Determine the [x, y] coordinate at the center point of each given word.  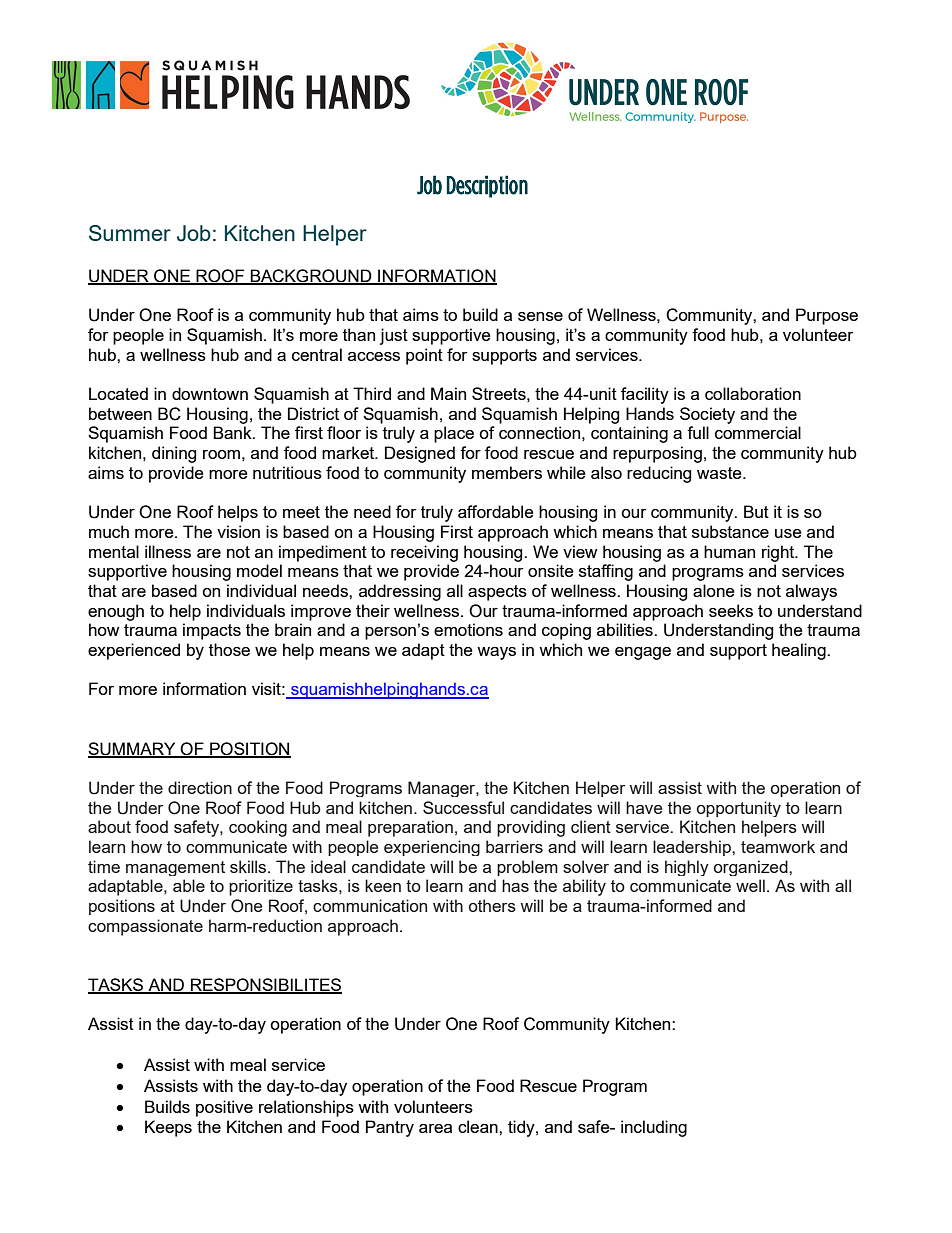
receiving [424, 553]
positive [224, 1108]
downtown [210, 393]
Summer [130, 233]
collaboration [753, 393]
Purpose [827, 316]
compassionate [145, 927]
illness [168, 551]
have [644, 807]
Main [448, 393]
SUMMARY [133, 749]
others [492, 905]
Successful [463, 807]
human [729, 551]
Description [487, 186]
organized [752, 868]
